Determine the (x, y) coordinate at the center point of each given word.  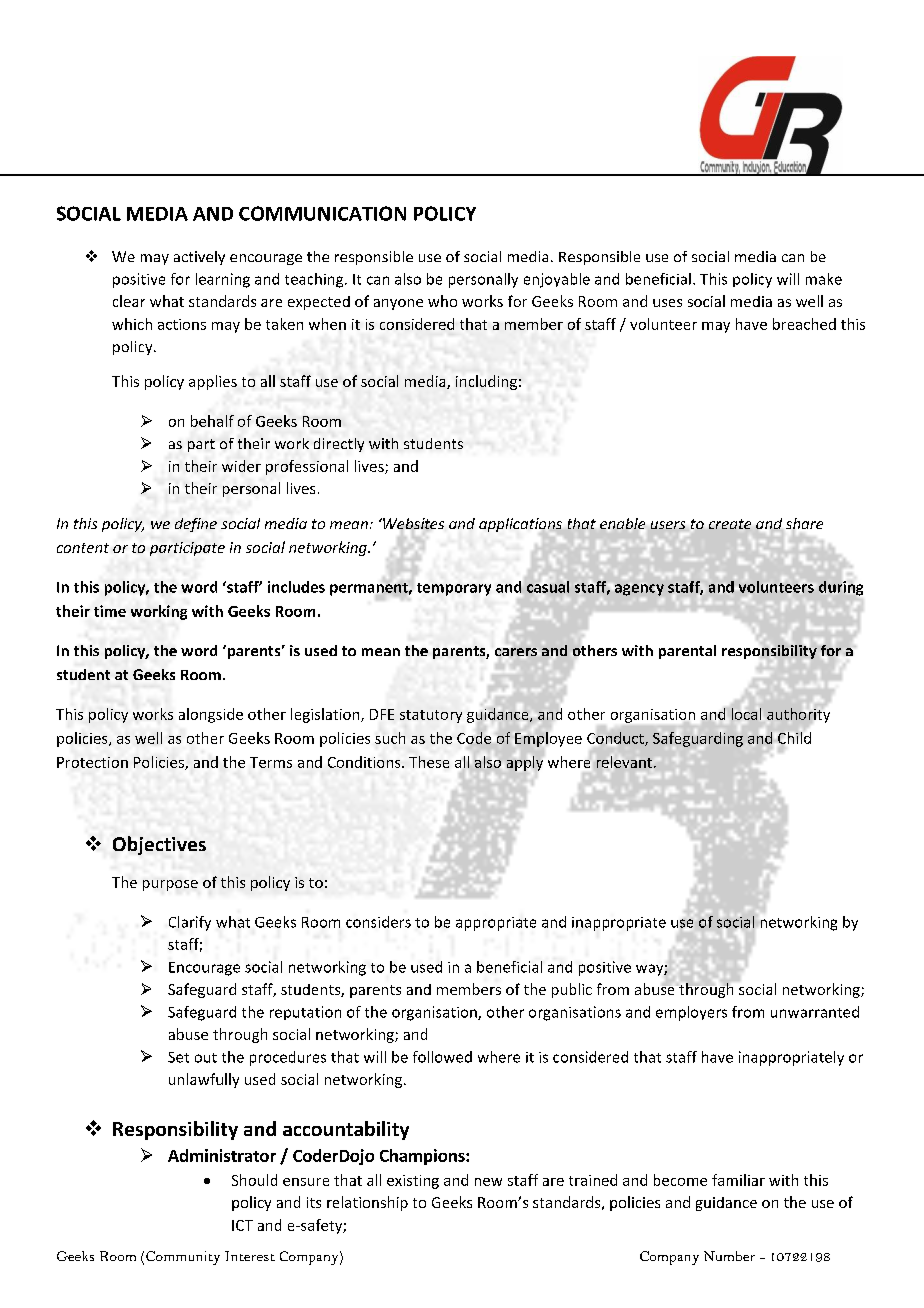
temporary (454, 589)
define (196, 525)
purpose (170, 885)
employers (691, 1013)
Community (183, 1258)
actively (199, 258)
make (824, 279)
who (442, 301)
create (730, 524)
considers (378, 922)
